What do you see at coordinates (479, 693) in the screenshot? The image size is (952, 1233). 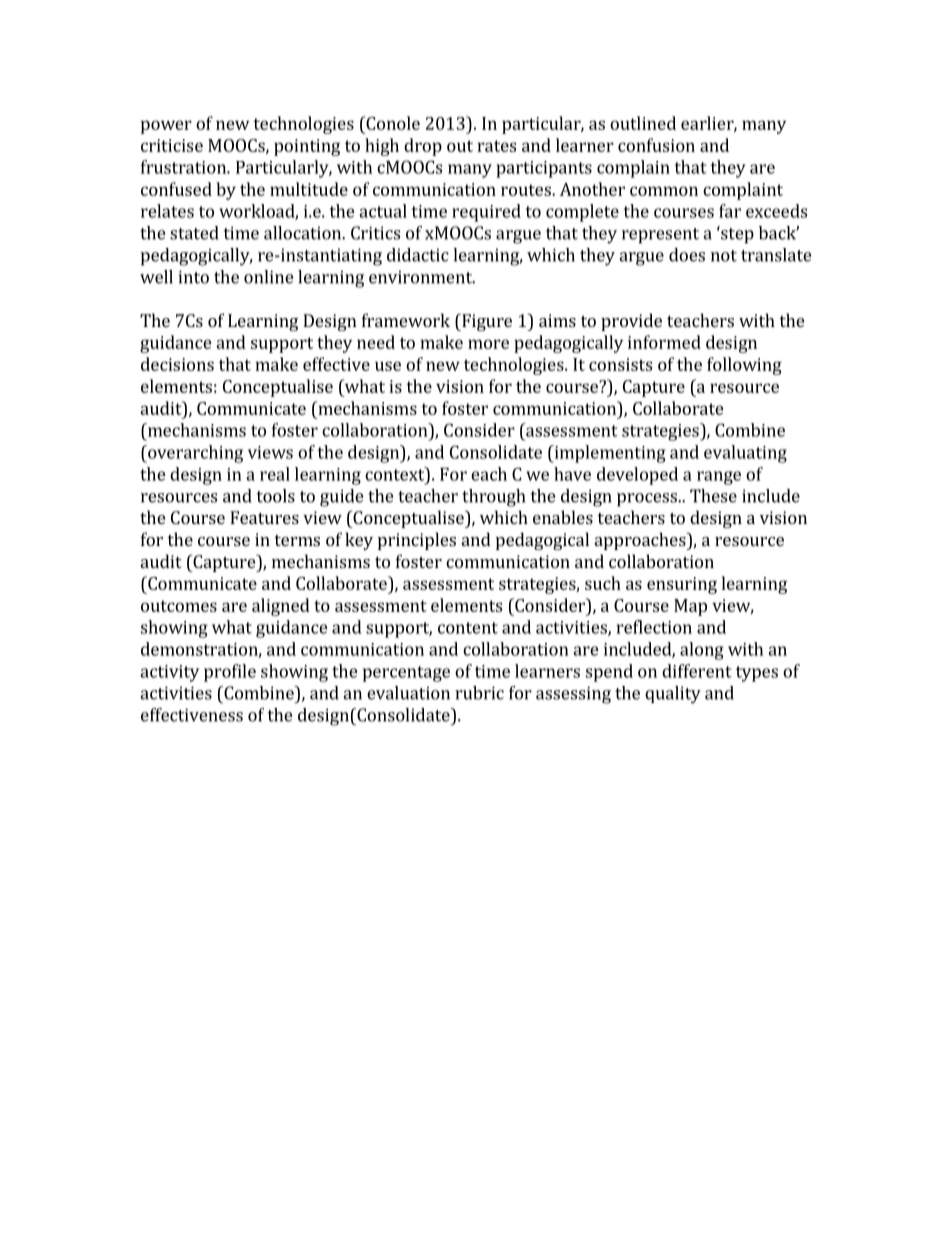 I see `rubric` at bounding box center [479, 693].
